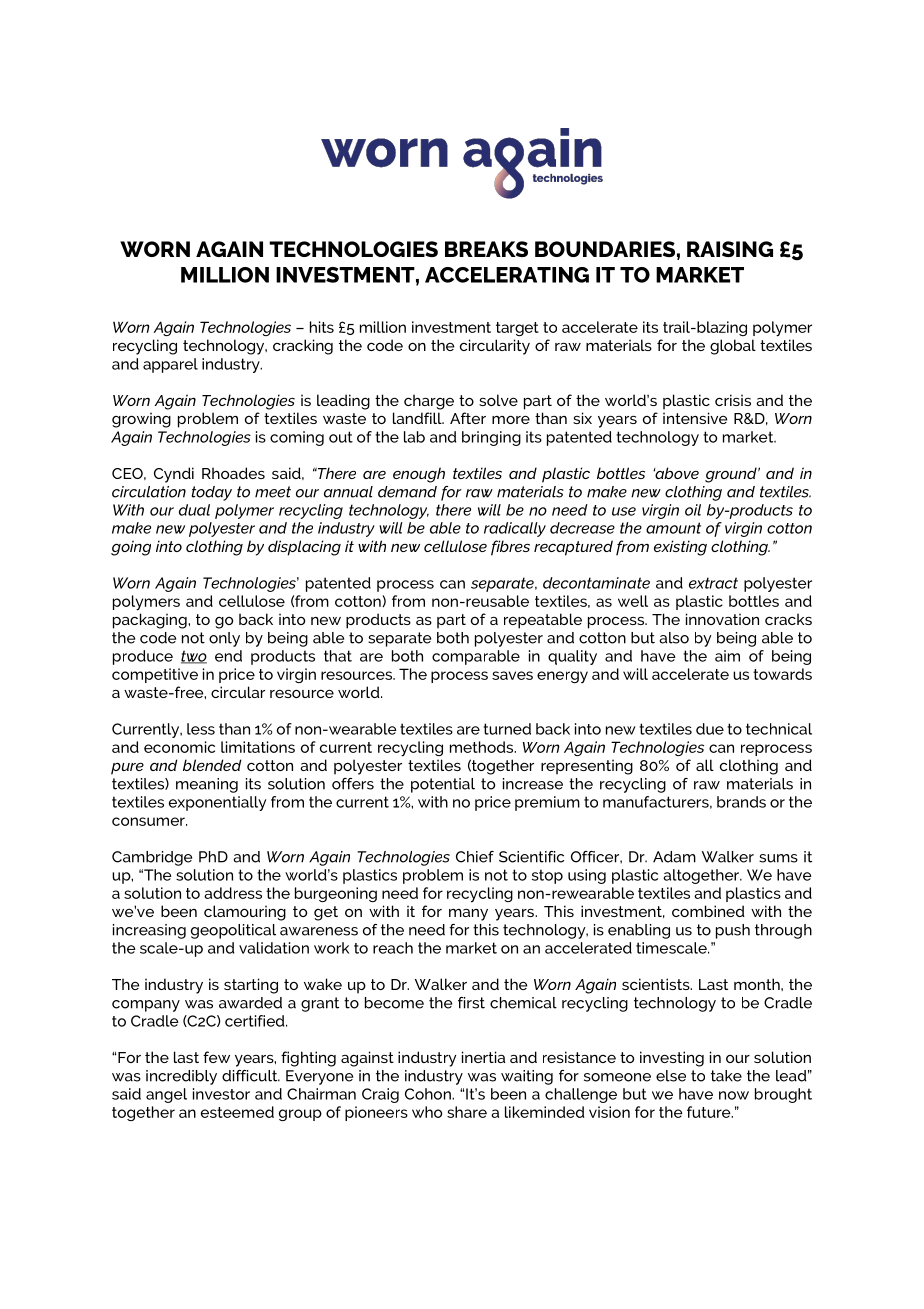  What do you see at coordinates (730, 249) in the page?
I see `RAISING` at bounding box center [730, 249].
